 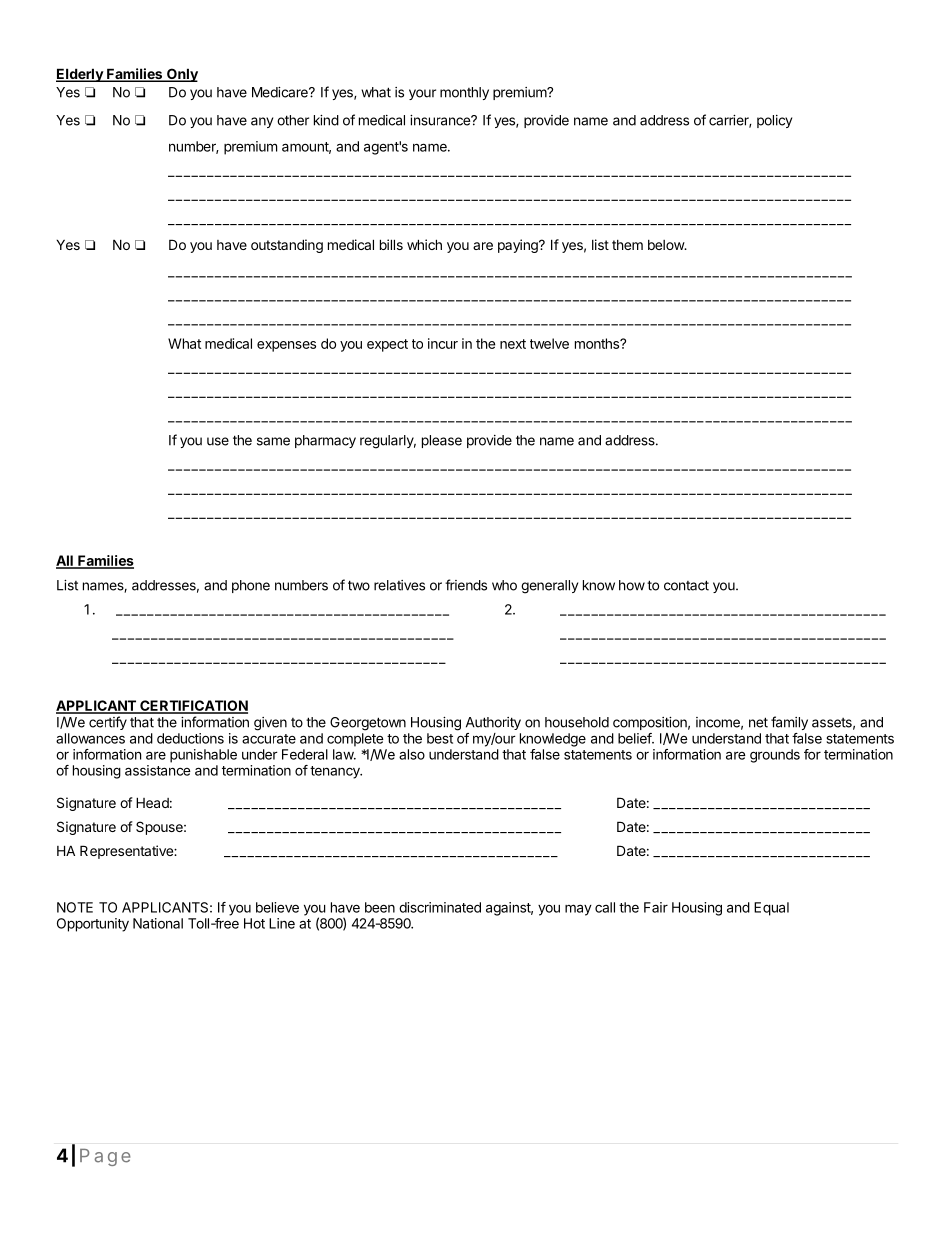 I want to click on months, so click(x=598, y=343).
